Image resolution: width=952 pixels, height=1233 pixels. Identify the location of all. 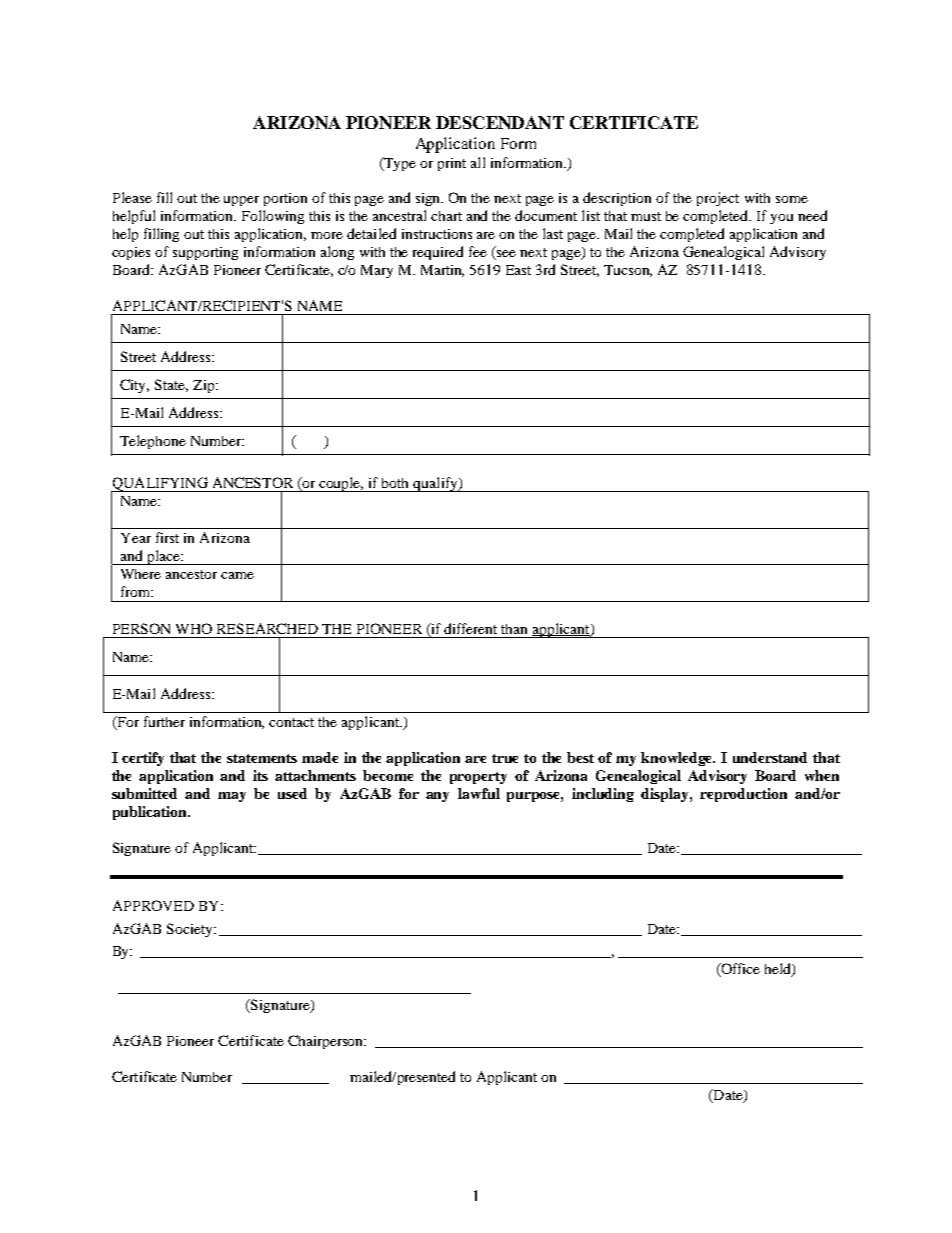
(478, 162).
